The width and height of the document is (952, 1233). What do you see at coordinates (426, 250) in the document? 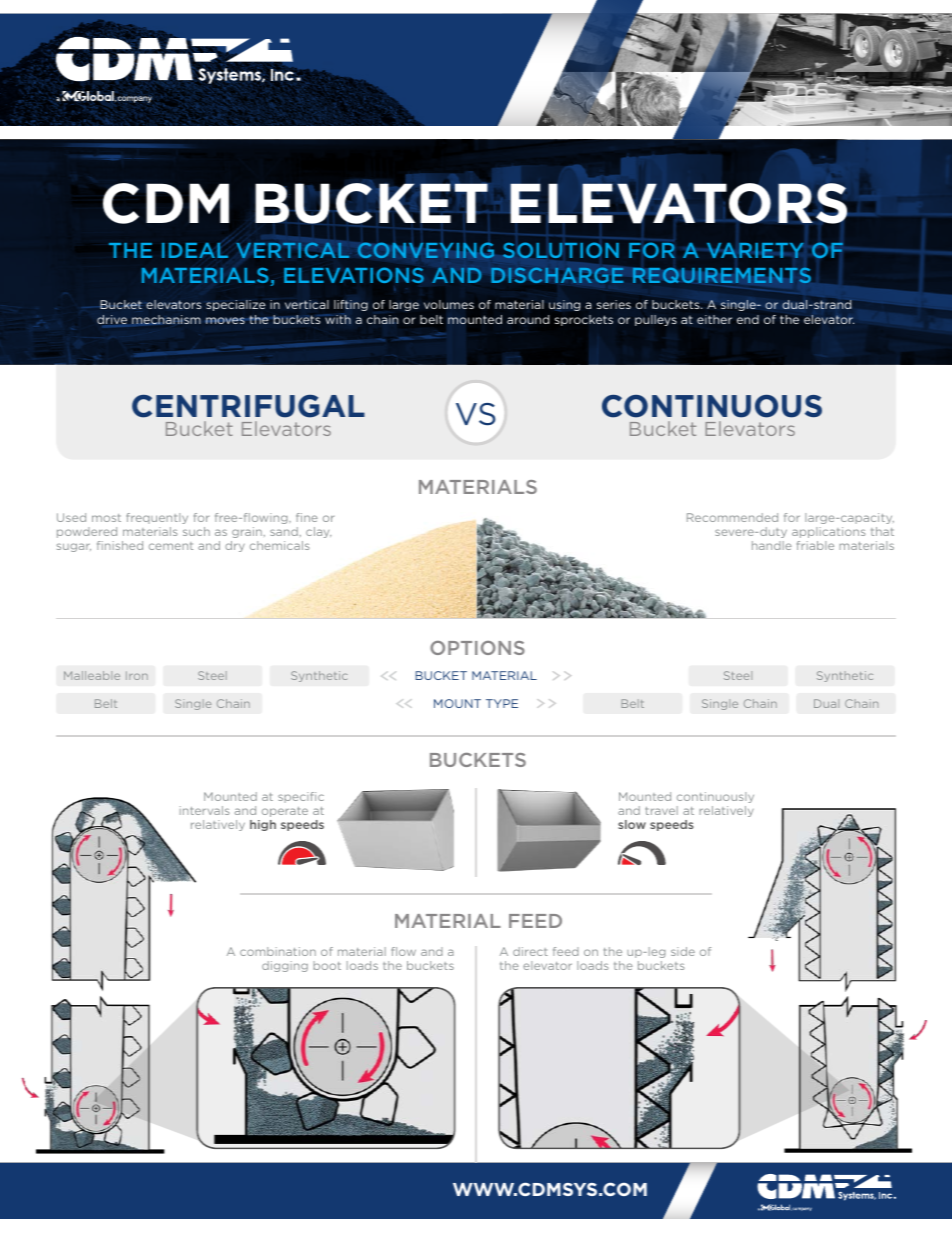
I see `CONVEYING` at bounding box center [426, 250].
